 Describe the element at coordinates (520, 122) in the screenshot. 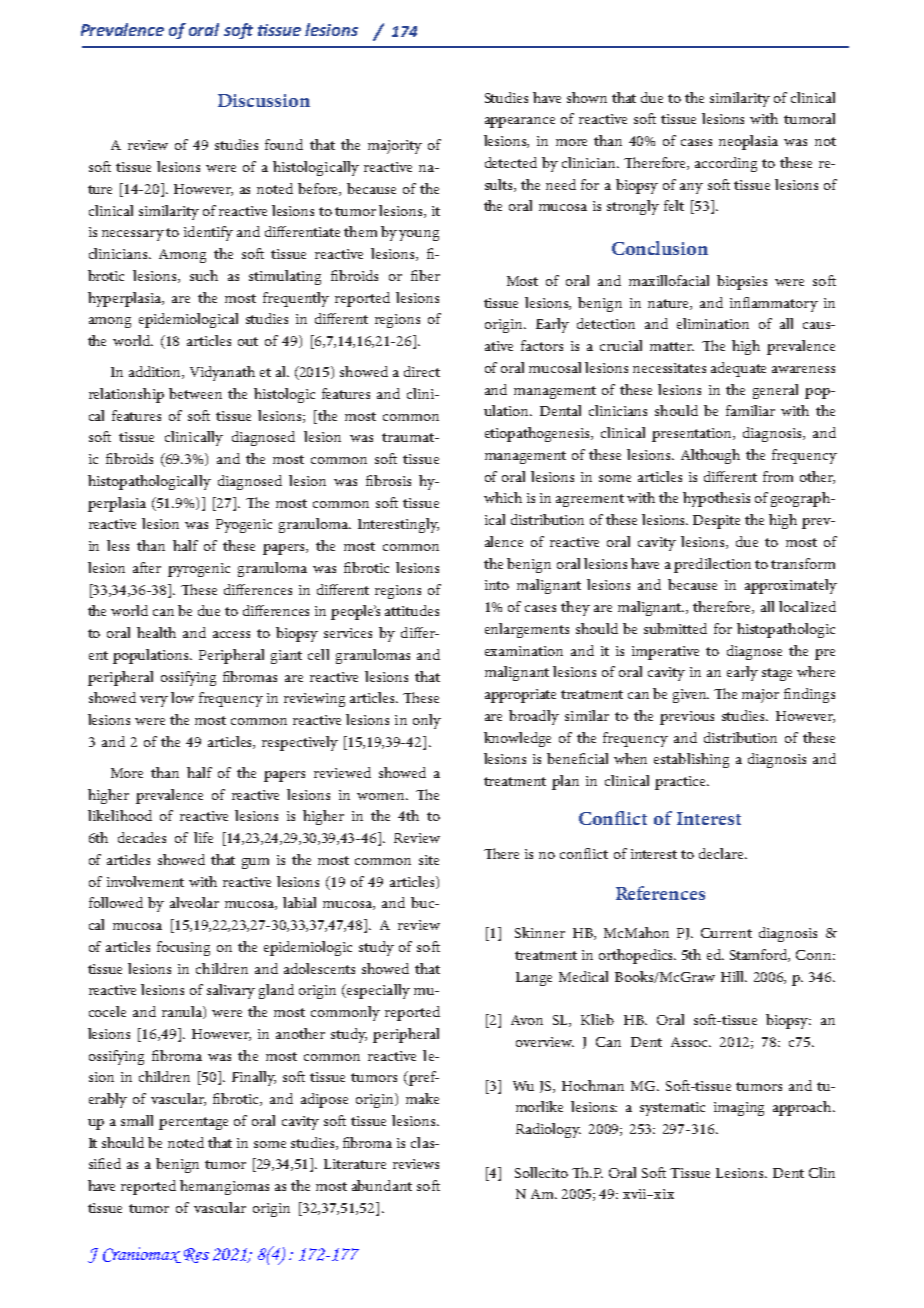

I see `appearance` at that location.
